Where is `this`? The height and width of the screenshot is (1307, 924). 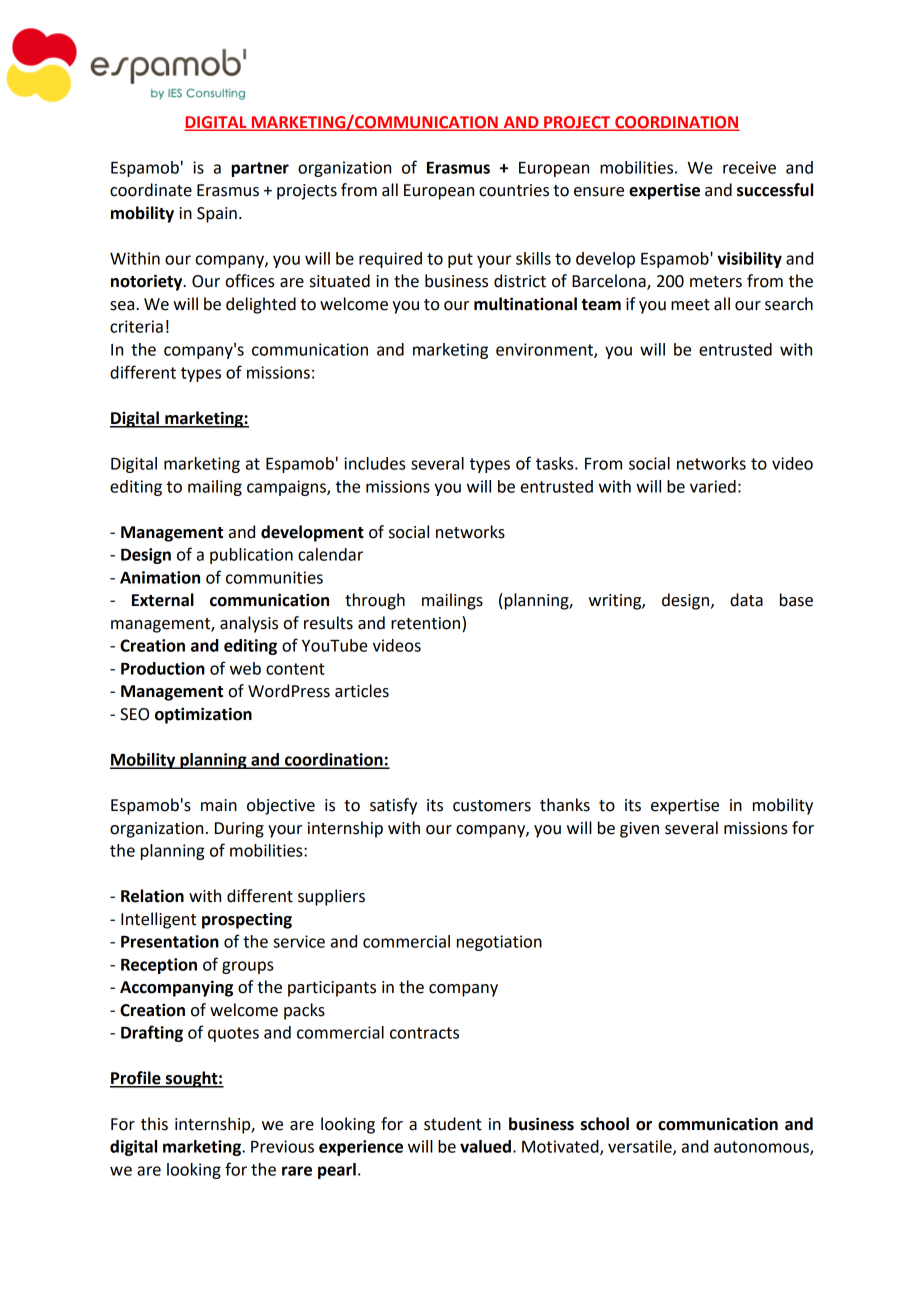 this is located at coordinates (154, 1124).
